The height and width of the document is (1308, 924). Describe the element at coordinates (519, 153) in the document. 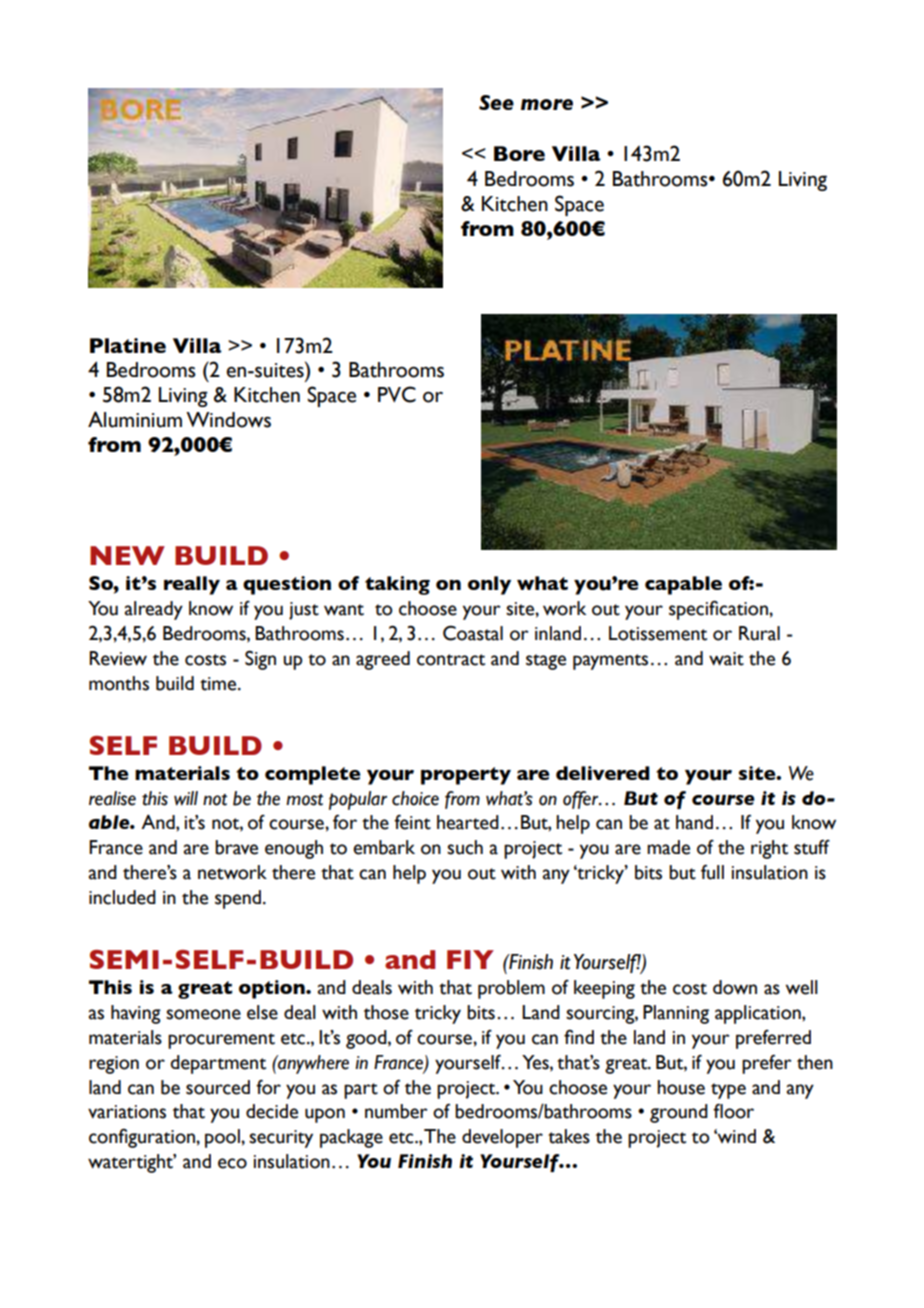

I see `Bore` at that location.
